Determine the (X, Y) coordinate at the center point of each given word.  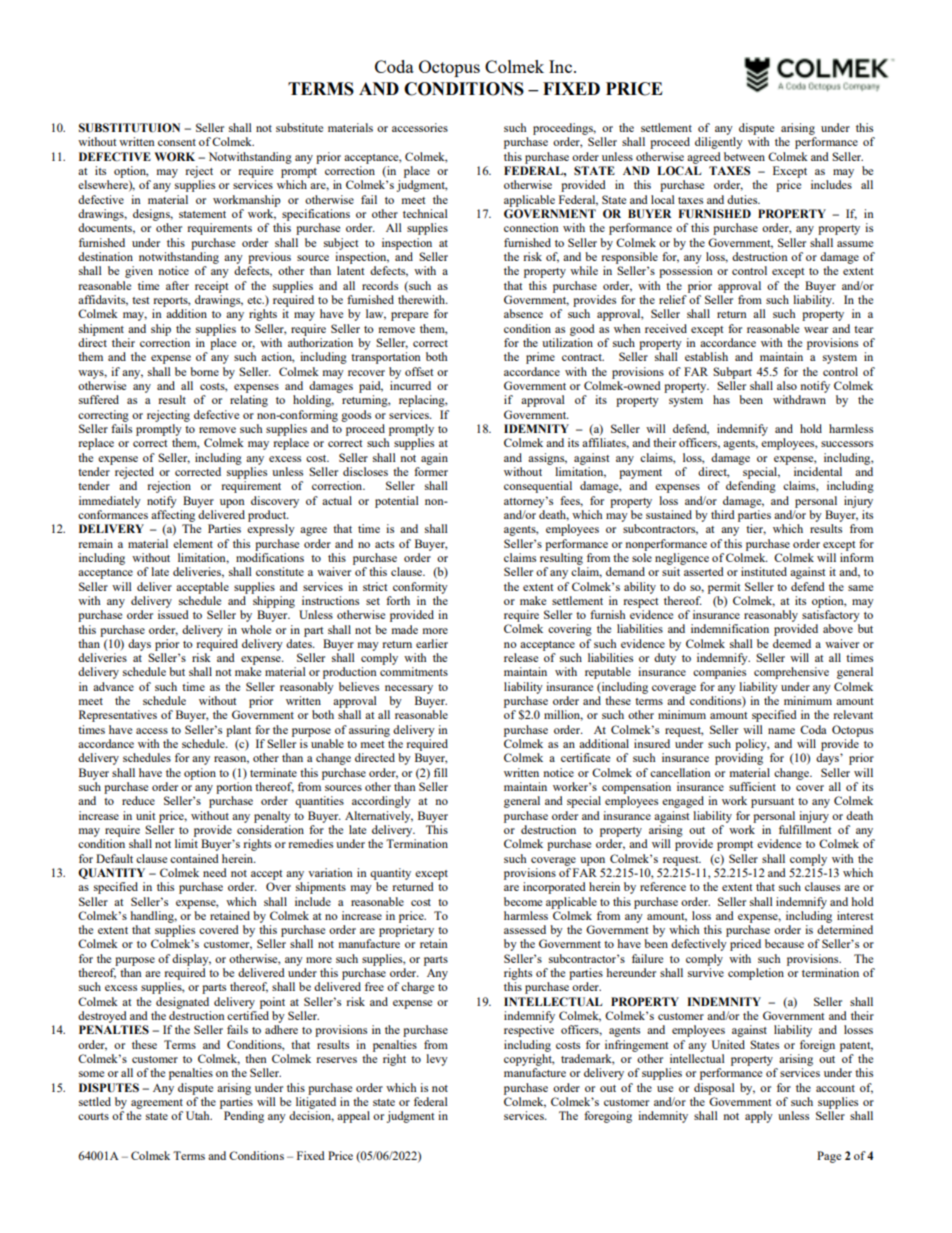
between (744, 156)
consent (177, 142)
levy (437, 1060)
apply (759, 1117)
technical (425, 213)
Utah (199, 1115)
